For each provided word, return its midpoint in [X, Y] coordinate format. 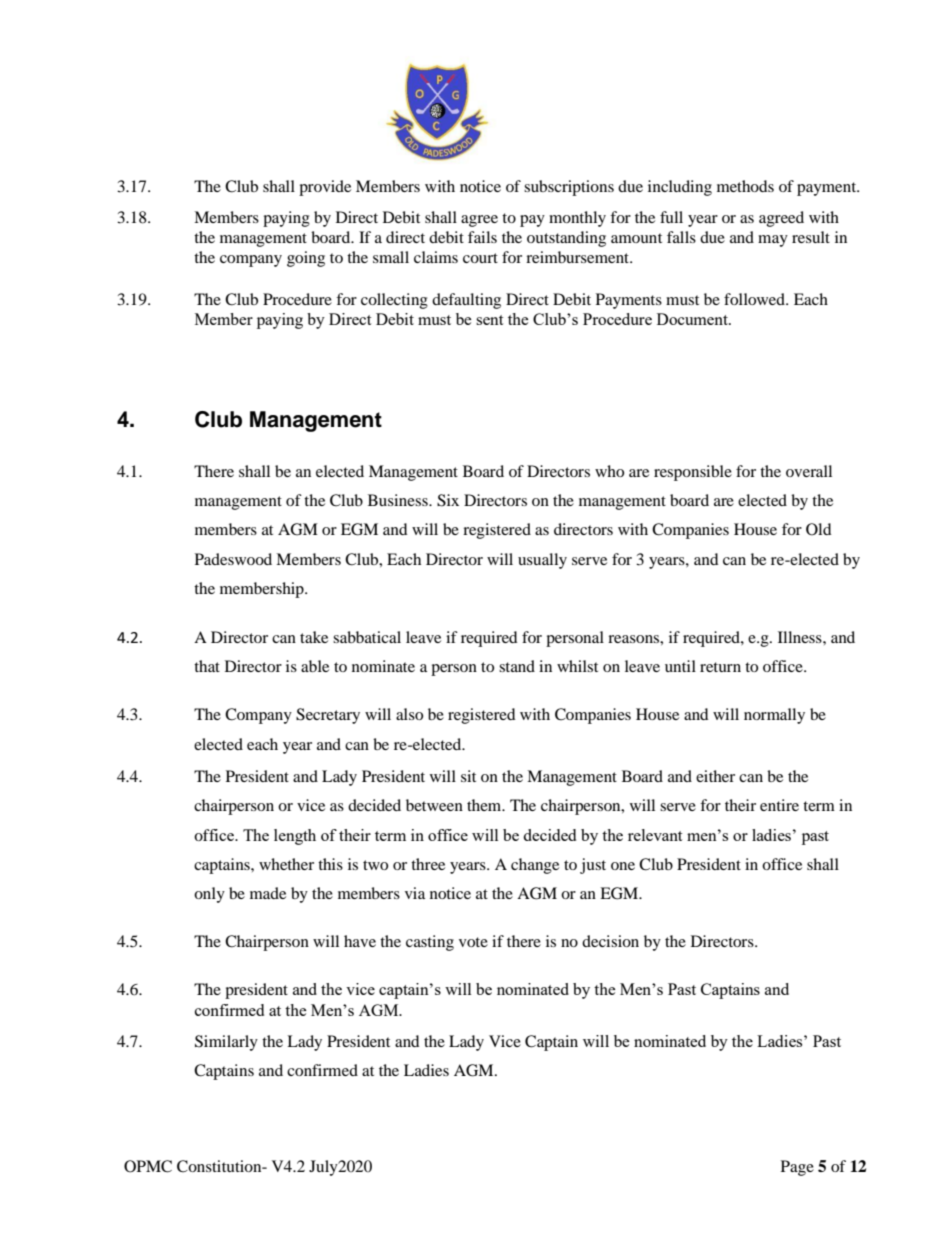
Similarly [226, 1043]
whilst [577, 666]
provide [325, 188]
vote [473, 942]
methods [745, 186]
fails [482, 237]
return [720, 667]
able [315, 666]
